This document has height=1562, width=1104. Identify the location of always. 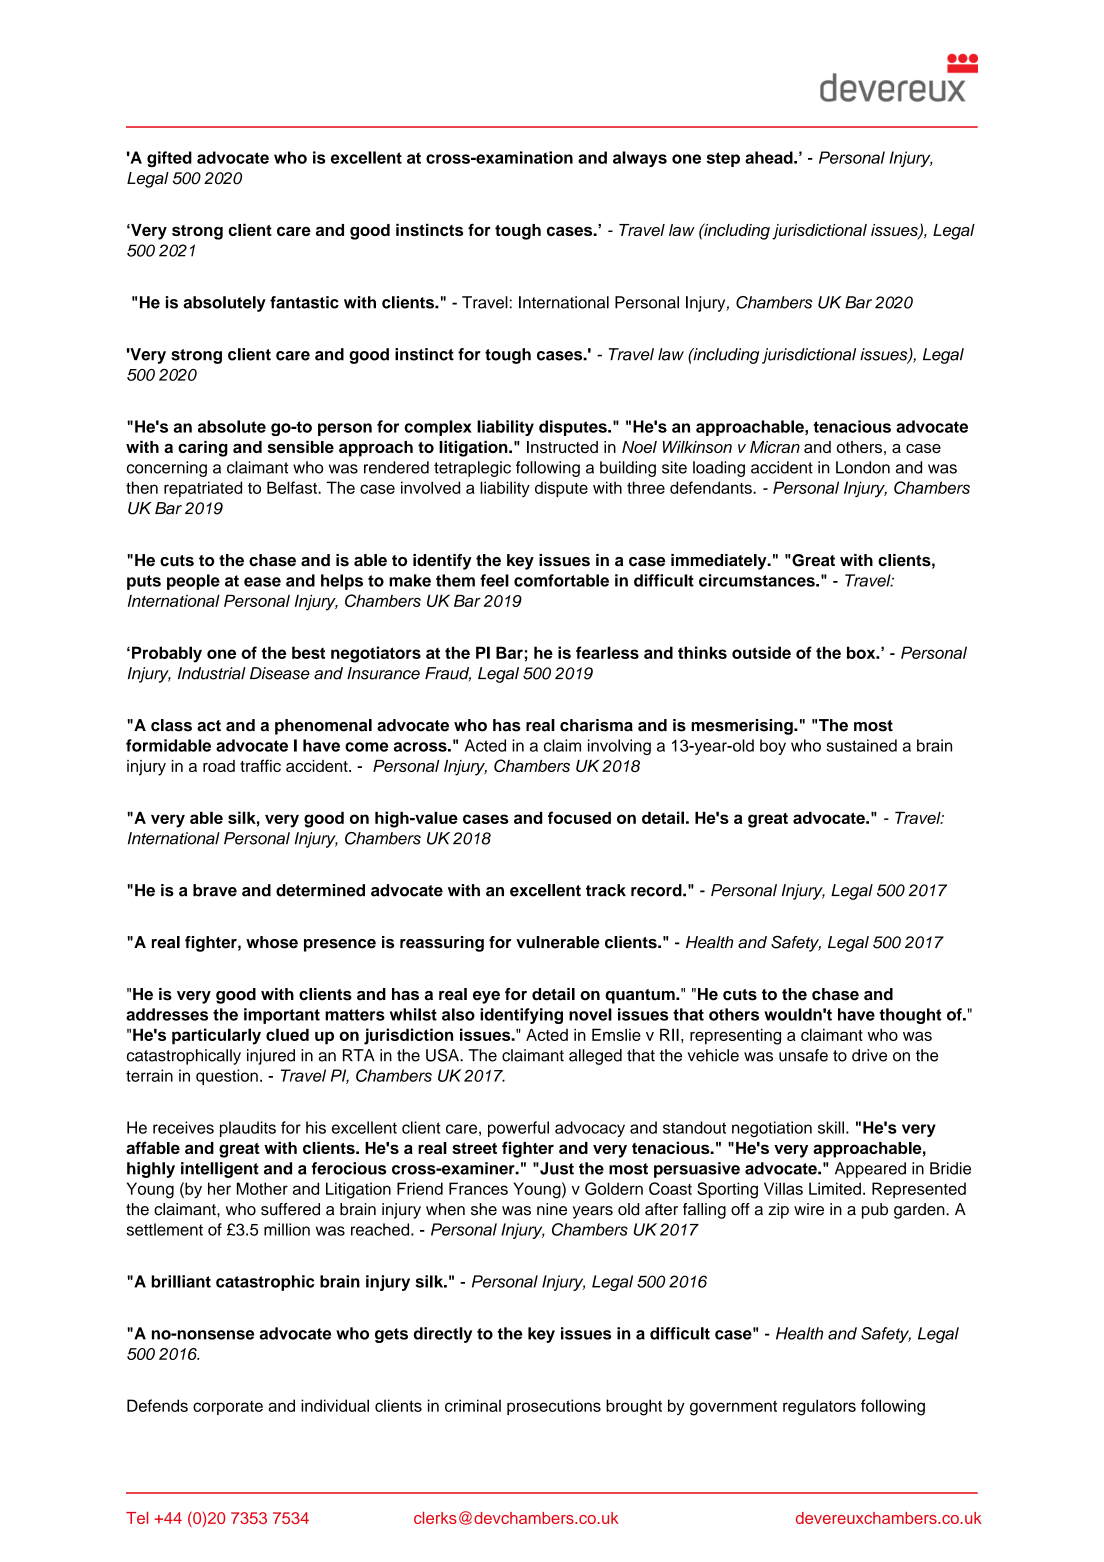
(640, 159).
